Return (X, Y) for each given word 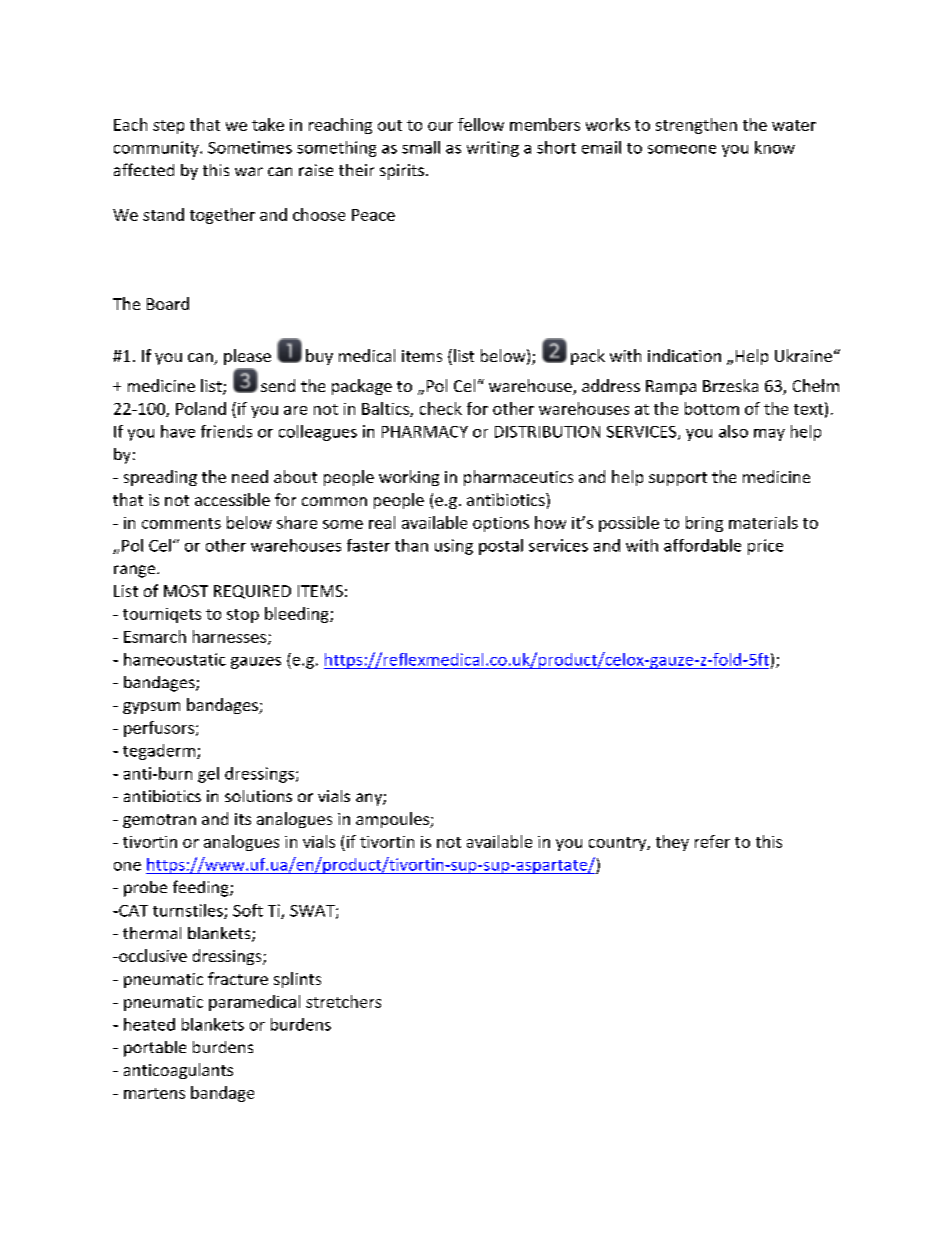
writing (493, 149)
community (157, 149)
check (441, 408)
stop (243, 616)
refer (712, 841)
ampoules (393, 820)
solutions (258, 796)
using (454, 547)
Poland (201, 408)
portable (155, 1049)
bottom (712, 408)
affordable (702, 545)
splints (297, 980)
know (775, 147)
